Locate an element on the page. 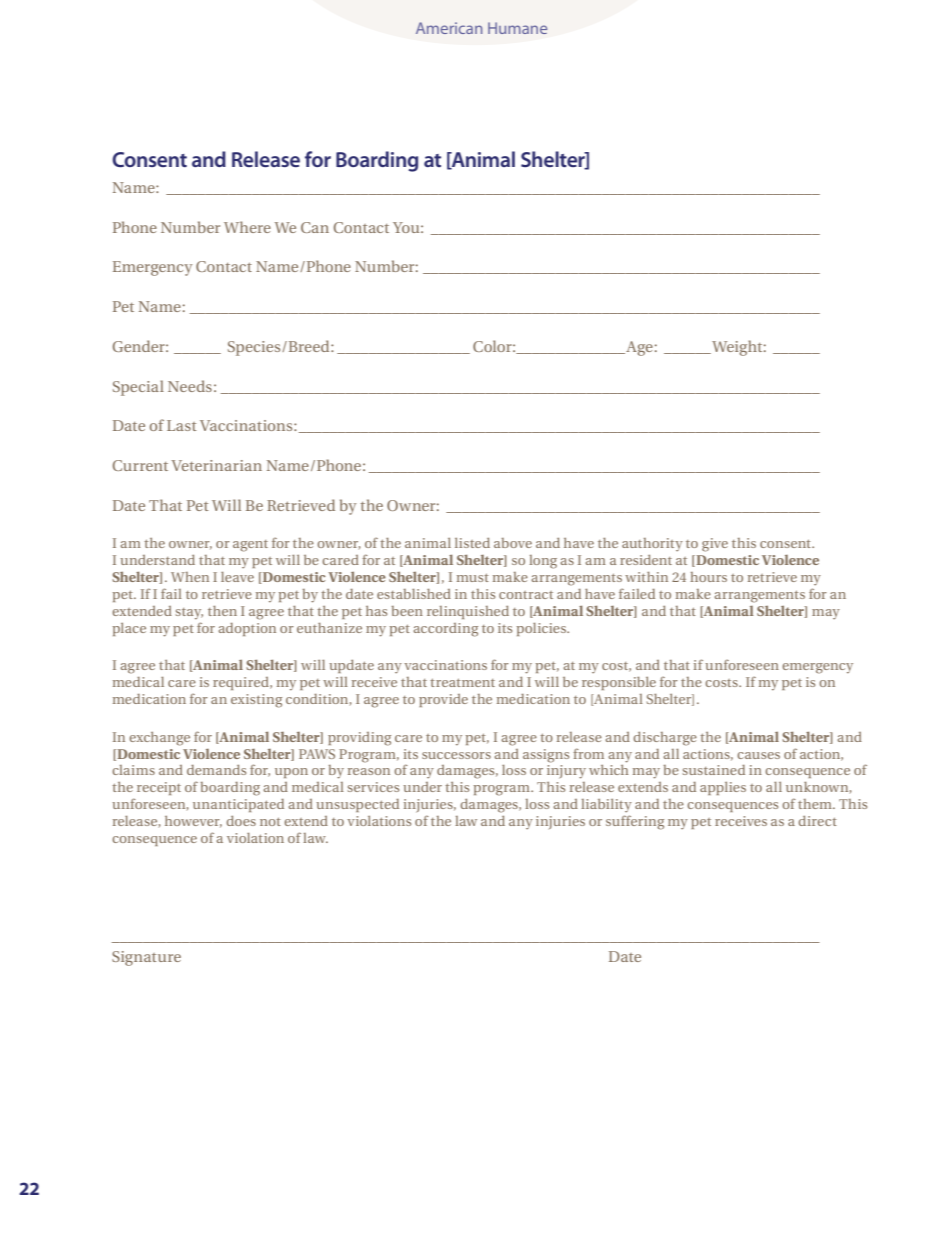 The height and width of the image is (1233, 952). causes is located at coordinates (758, 755).
